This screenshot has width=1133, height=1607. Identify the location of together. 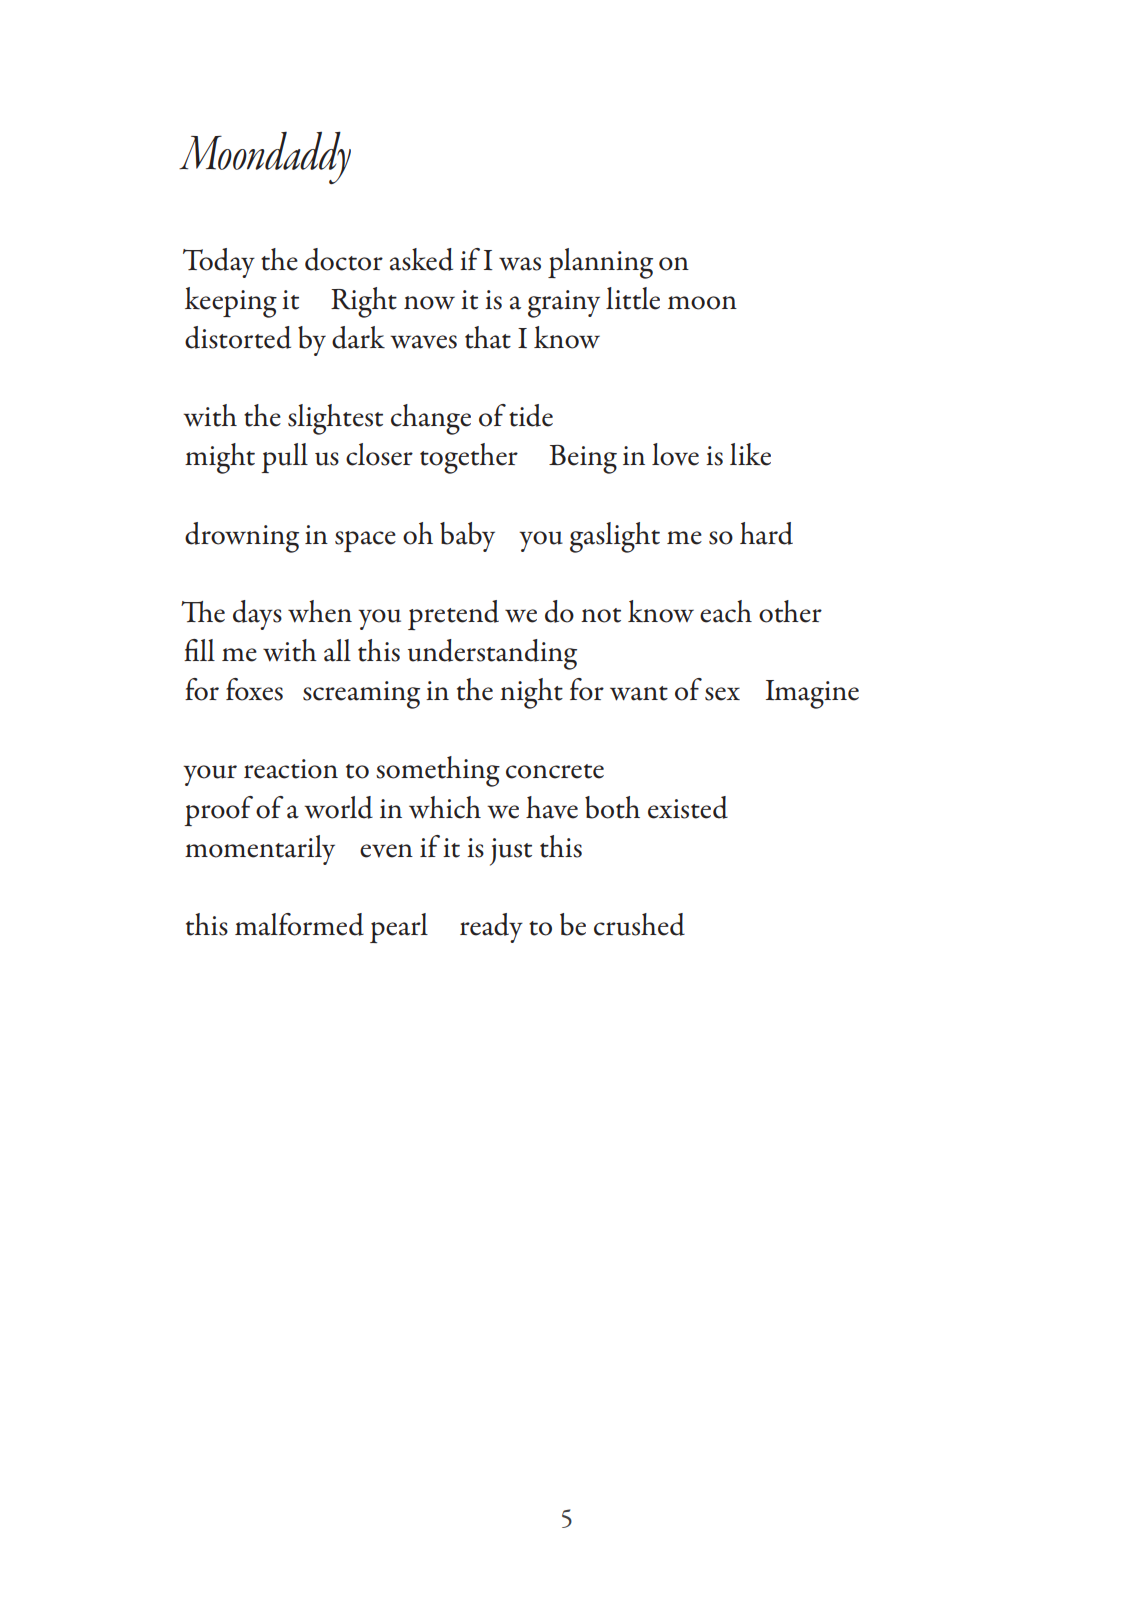
(469, 458).
